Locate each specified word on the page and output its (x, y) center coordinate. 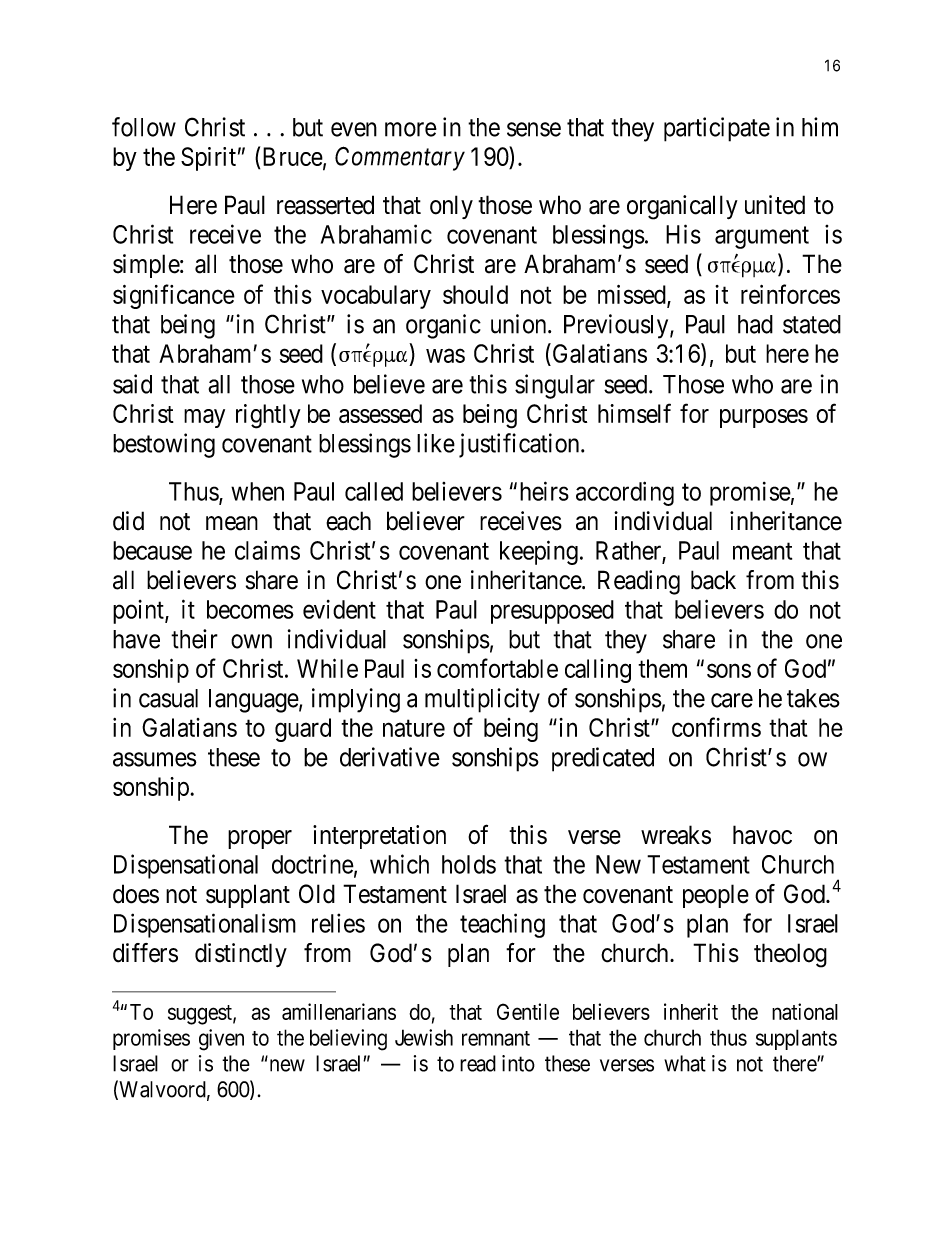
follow (144, 127)
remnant (496, 1038)
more (411, 129)
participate (717, 129)
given (221, 1040)
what (685, 1063)
